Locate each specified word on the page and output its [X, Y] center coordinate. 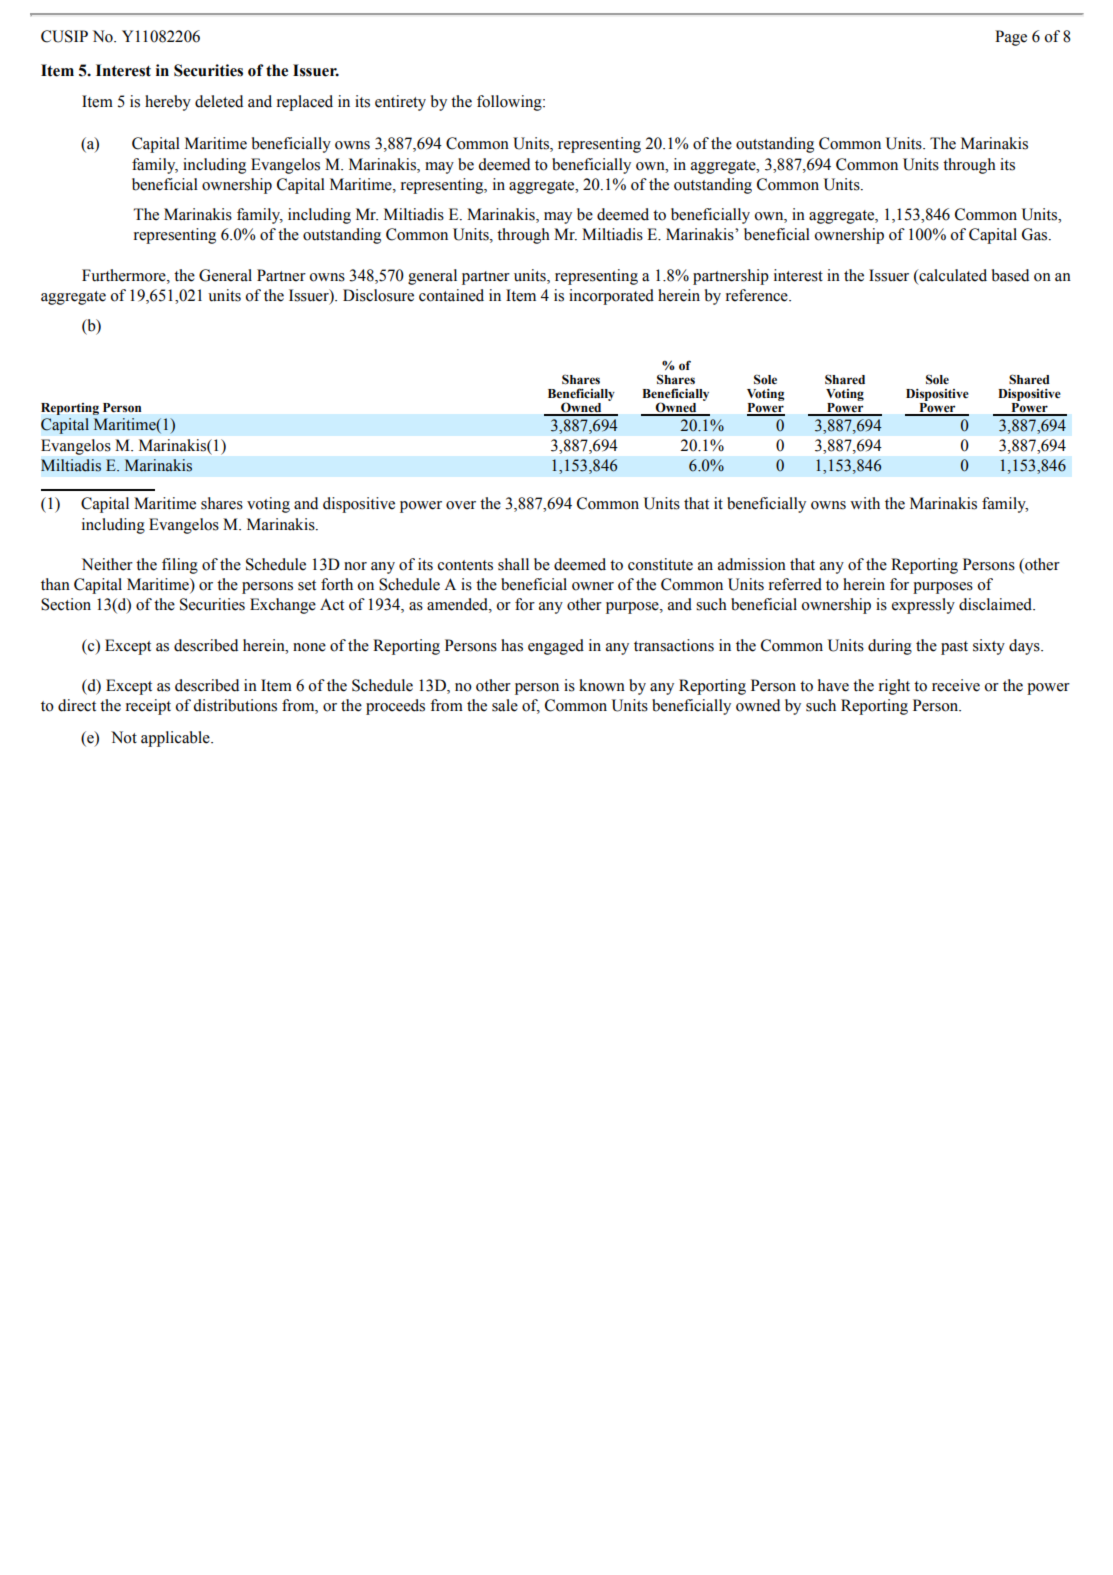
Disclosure [378, 295]
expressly [923, 606]
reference [758, 295]
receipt [148, 707]
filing [180, 566]
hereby [168, 103]
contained [451, 295]
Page [1011, 38]
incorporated [611, 297]
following [510, 103]
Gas [1036, 234]
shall [513, 564]
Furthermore [125, 275]
